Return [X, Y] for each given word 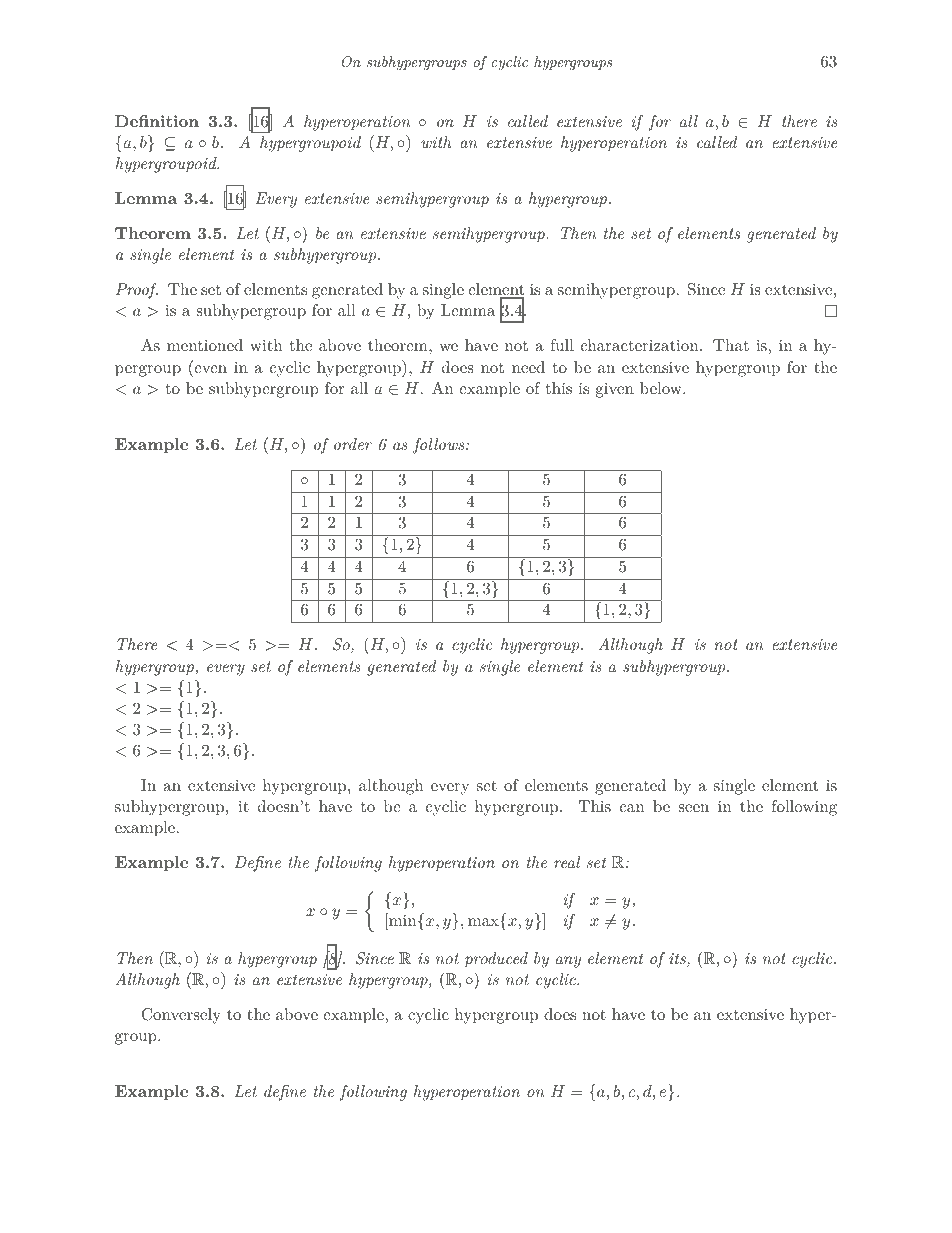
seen [694, 808]
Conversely [181, 1016]
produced [496, 960]
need [528, 367]
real [567, 862]
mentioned [205, 345]
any [568, 962]
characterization [641, 345]
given [615, 390]
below [662, 388]
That [731, 345]
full [562, 345]
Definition [157, 121]
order [353, 444]
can [632, 808]
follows [440, 446]
